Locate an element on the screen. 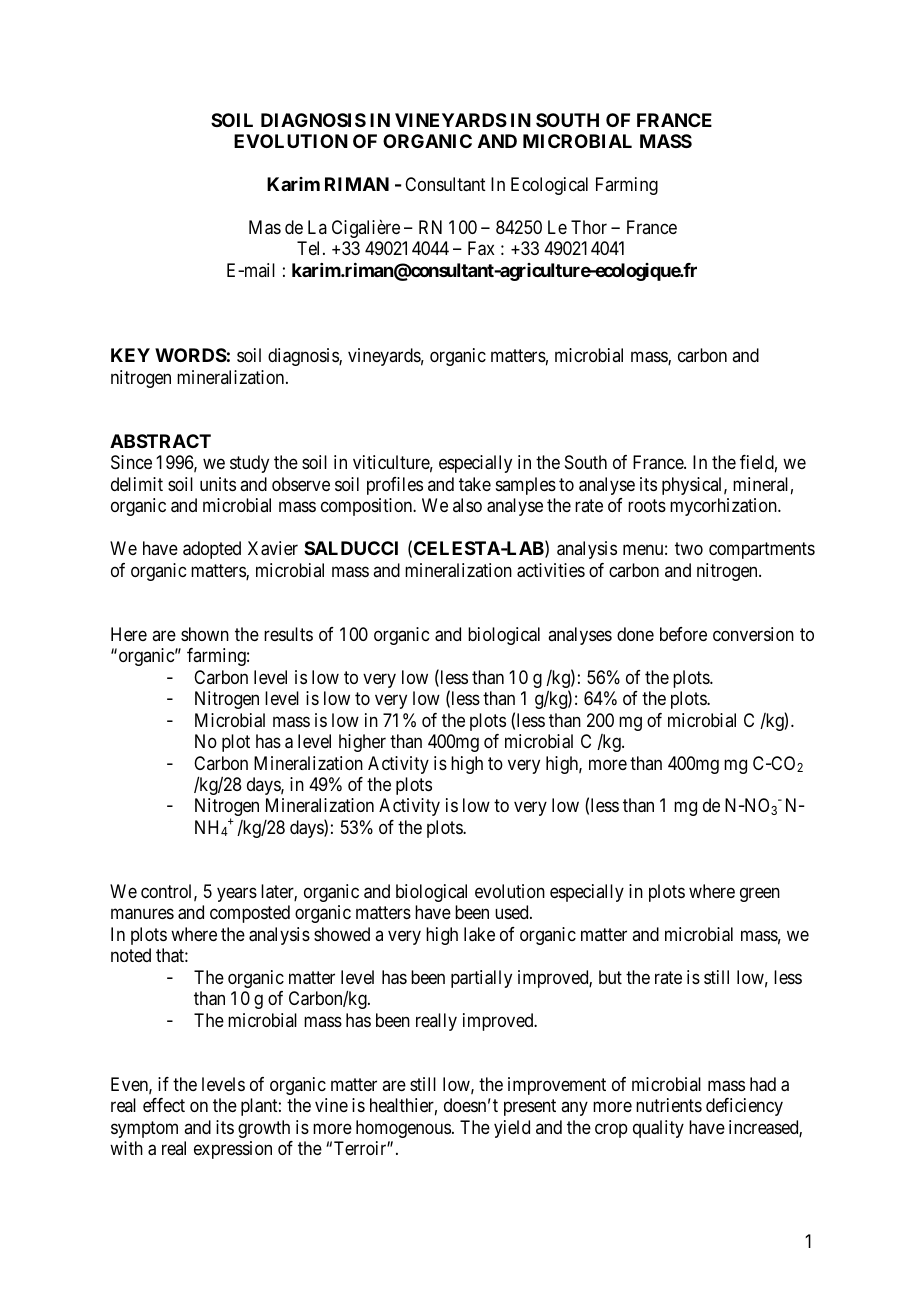 The height and width of the screenshot is (1308, 924). effect is located at coordinates (164, 1105).
